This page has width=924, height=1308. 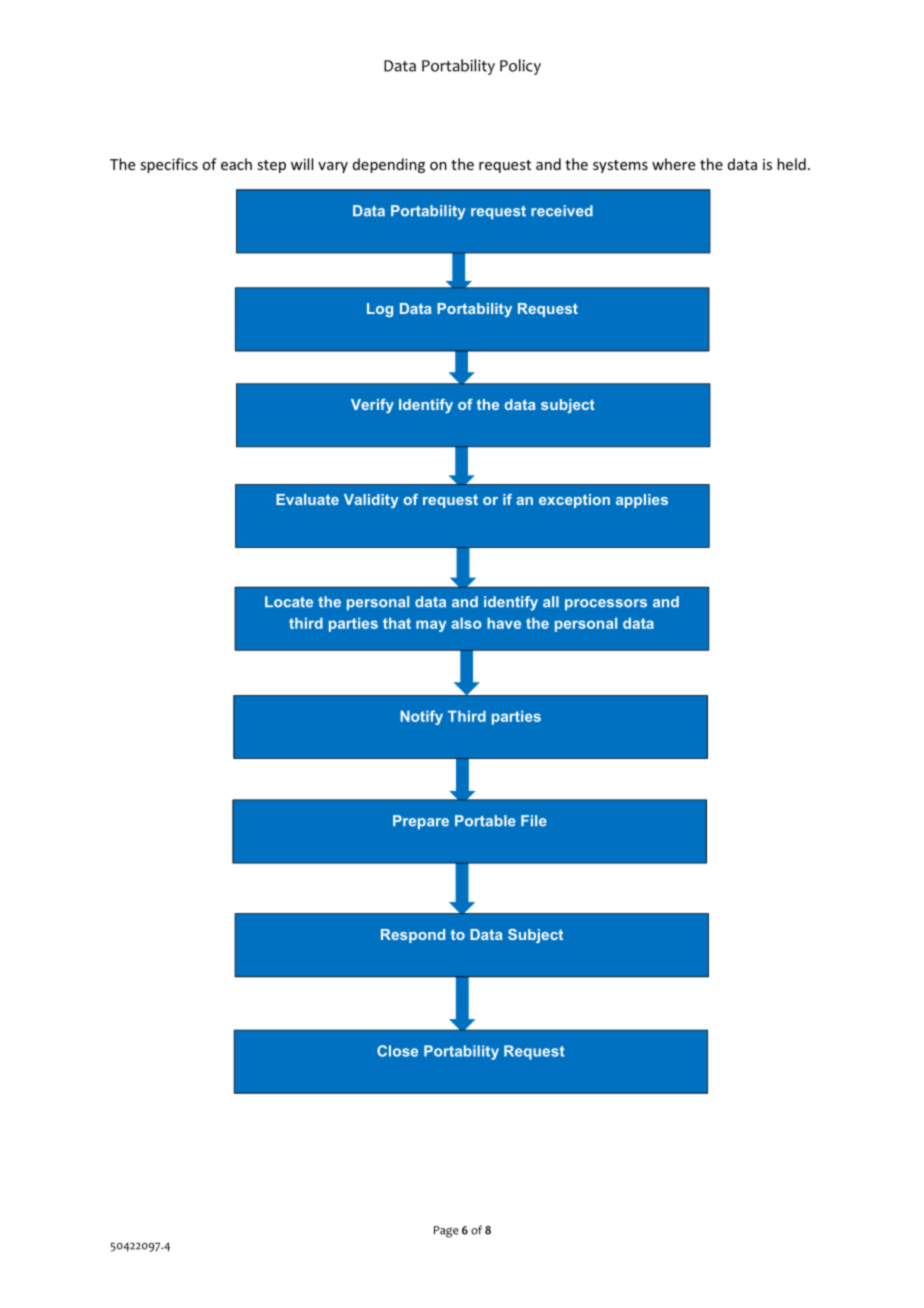 I want to click on Evaluate, so click(x=307, y=499).
